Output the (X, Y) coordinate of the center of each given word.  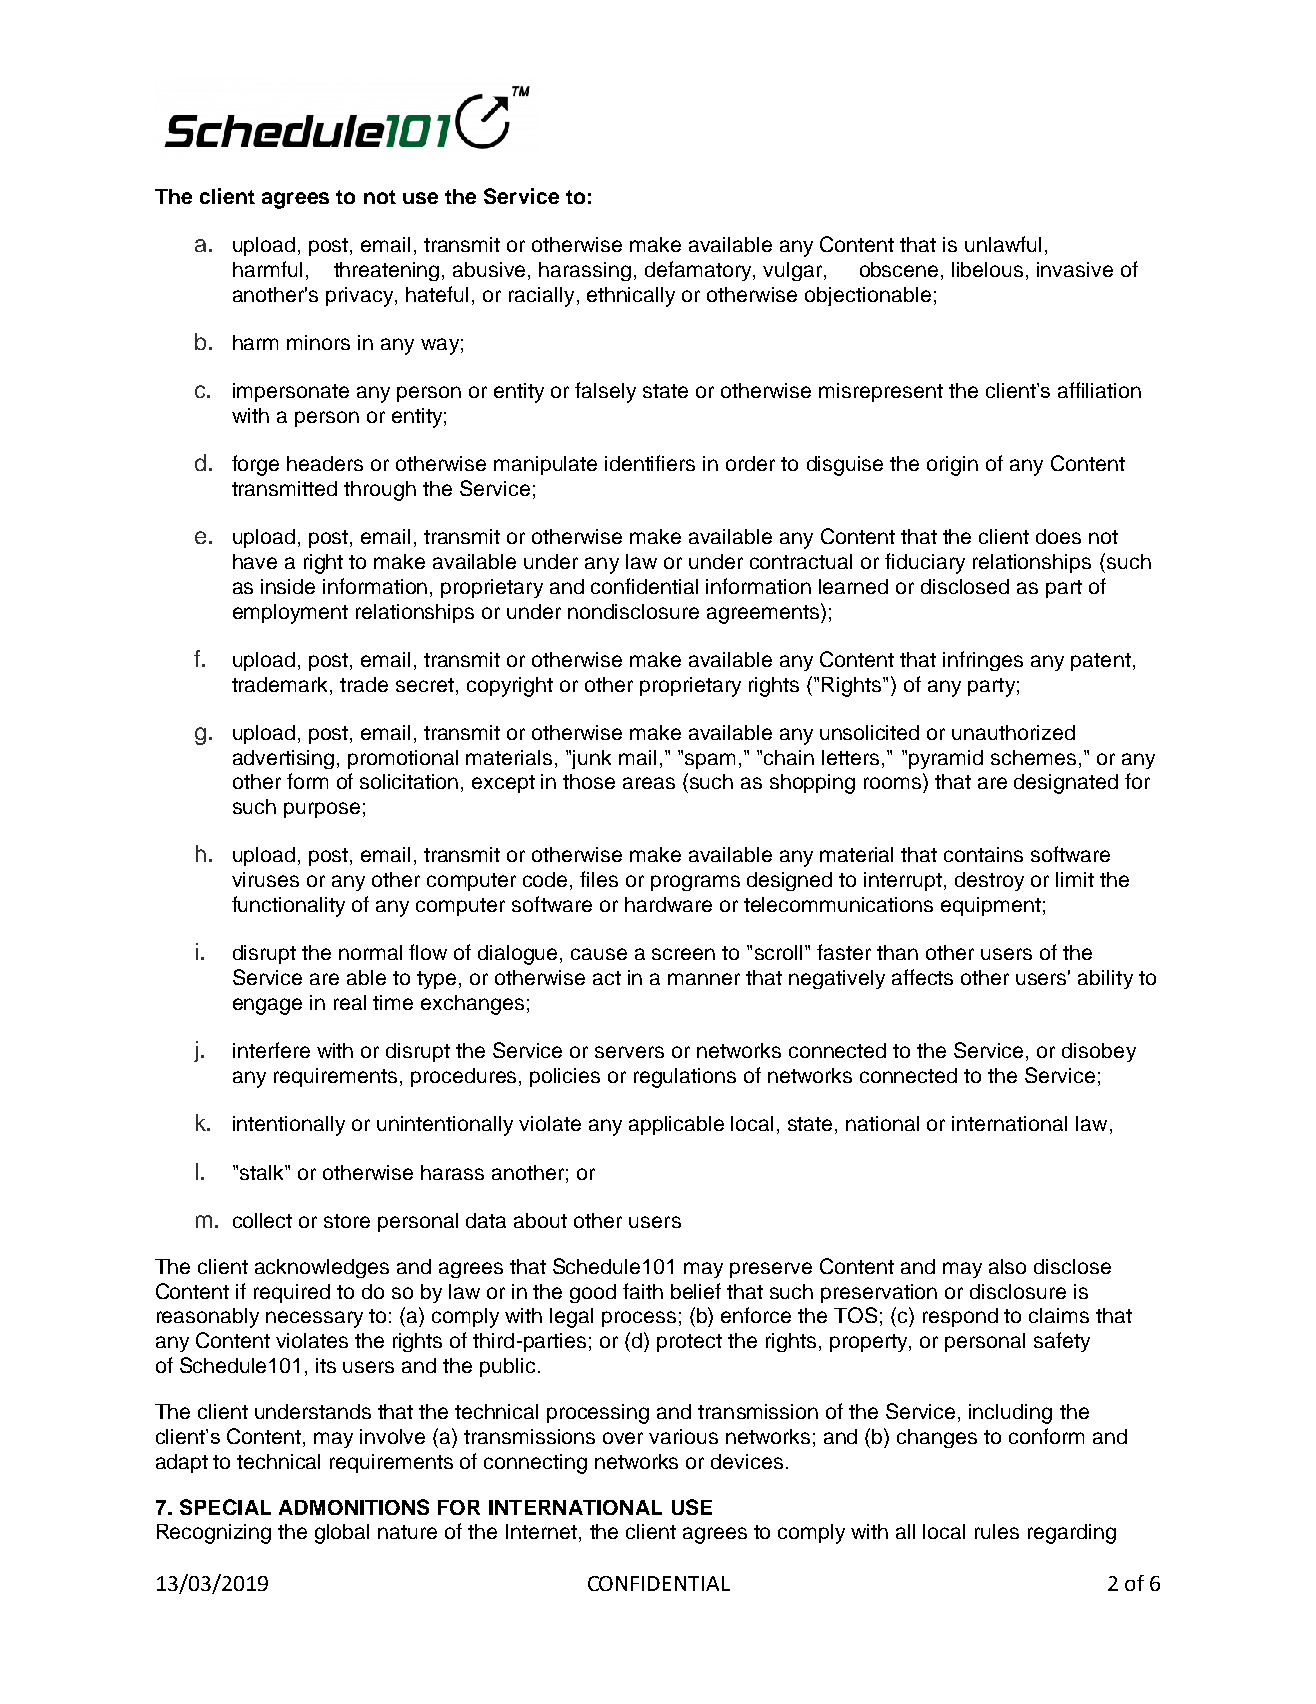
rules (997, 1531)
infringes (983, 661)
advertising (283, 759)
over (623, 1438)
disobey (1099, 1052)
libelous (987, 269)
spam (710, 761)
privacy (361, 297)
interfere (271, 1050)
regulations (685, 1078)
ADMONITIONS (354, 1507)
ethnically (631, 297)
